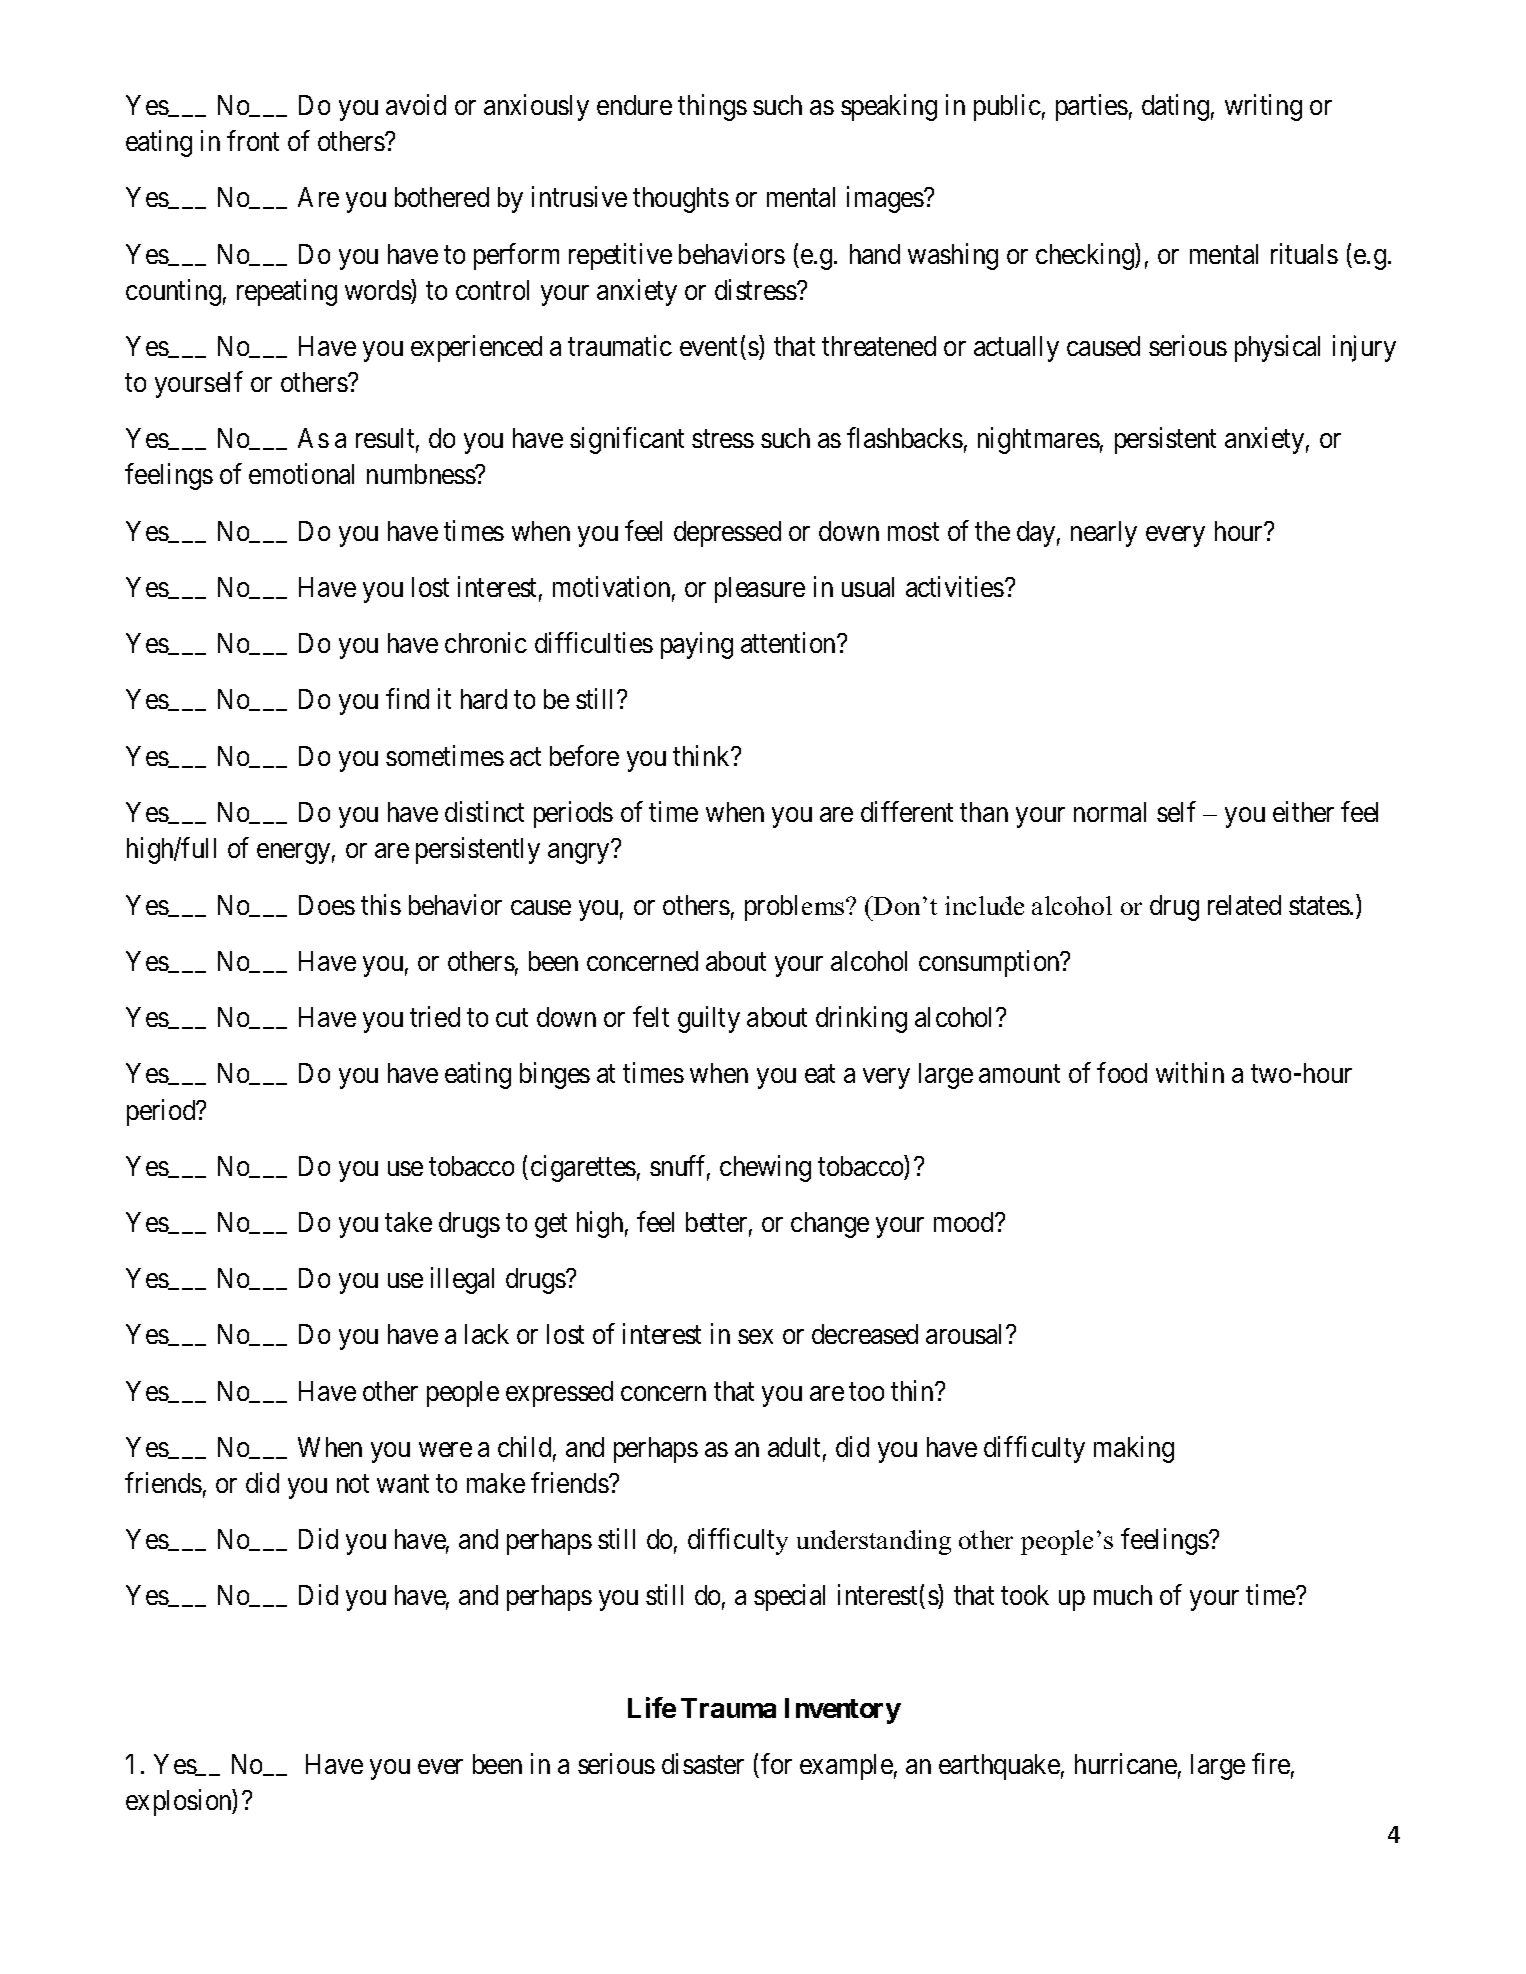  Describe the element at coordinates (408, 1222) in the image. I see `take` at that location.
